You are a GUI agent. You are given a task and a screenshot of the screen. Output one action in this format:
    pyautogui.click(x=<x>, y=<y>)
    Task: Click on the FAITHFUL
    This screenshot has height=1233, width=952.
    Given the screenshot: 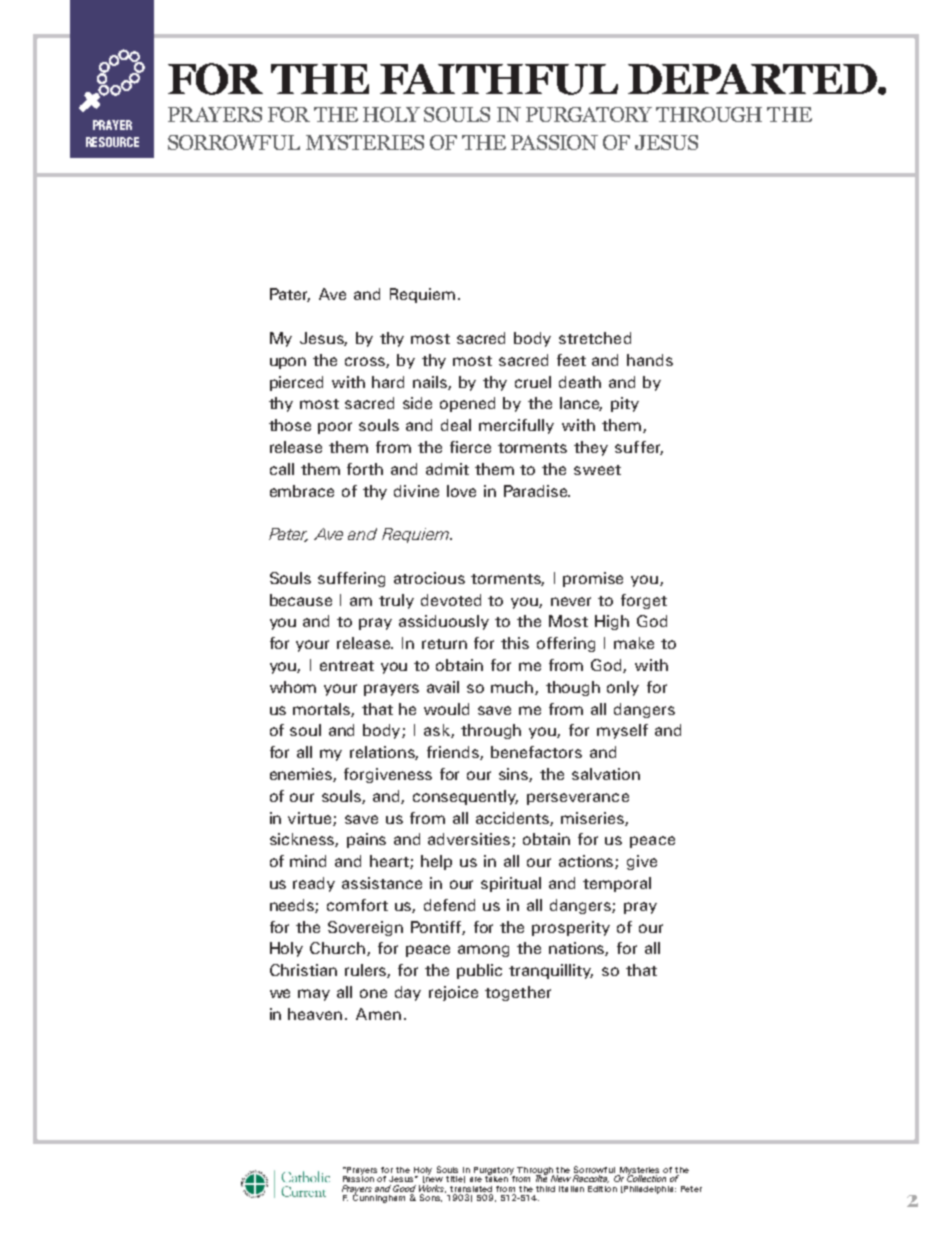 What is the action you would take?
    pyautogui.click(x=499, y=79)
